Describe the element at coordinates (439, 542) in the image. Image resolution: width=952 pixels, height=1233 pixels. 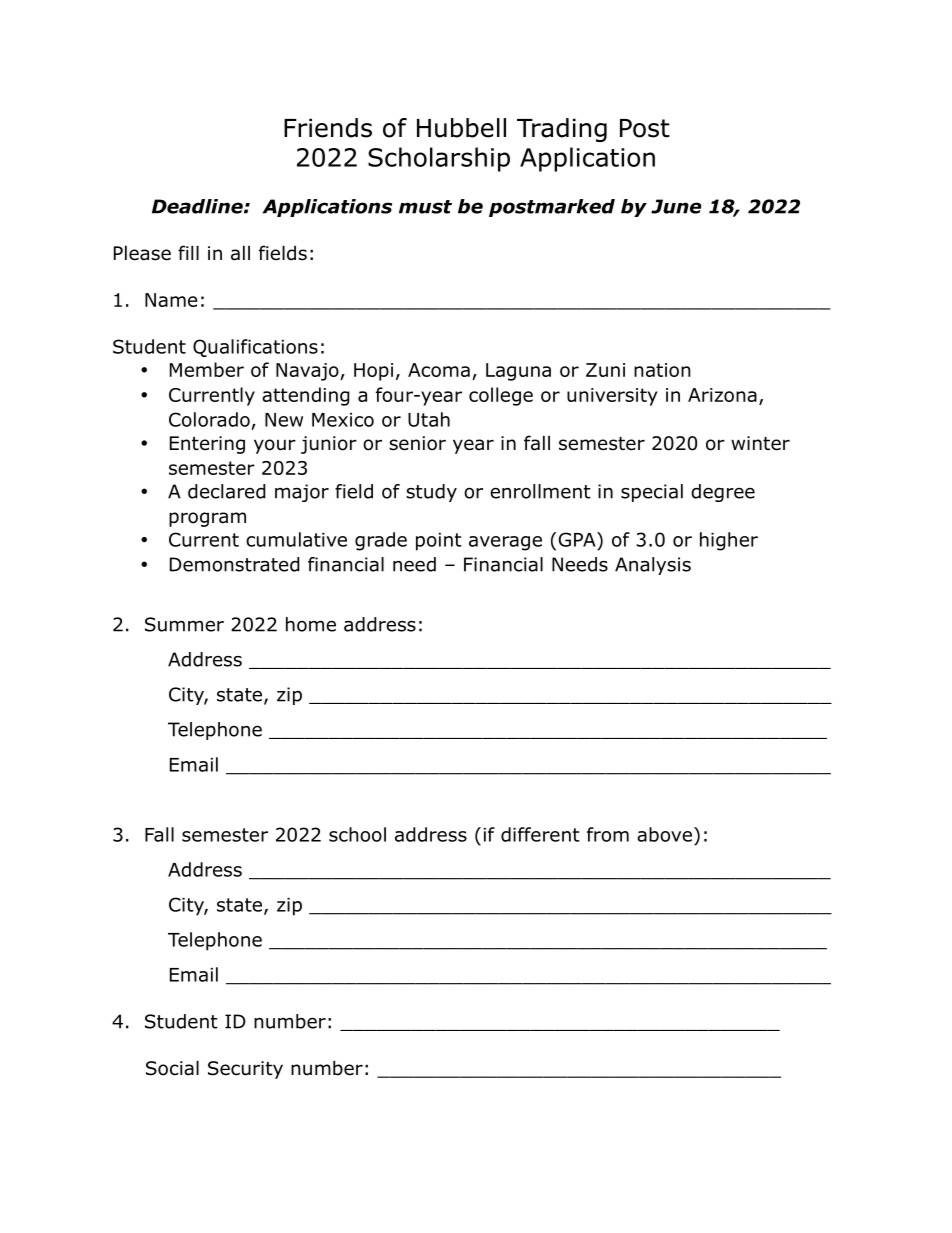
I see `point` at that location.
